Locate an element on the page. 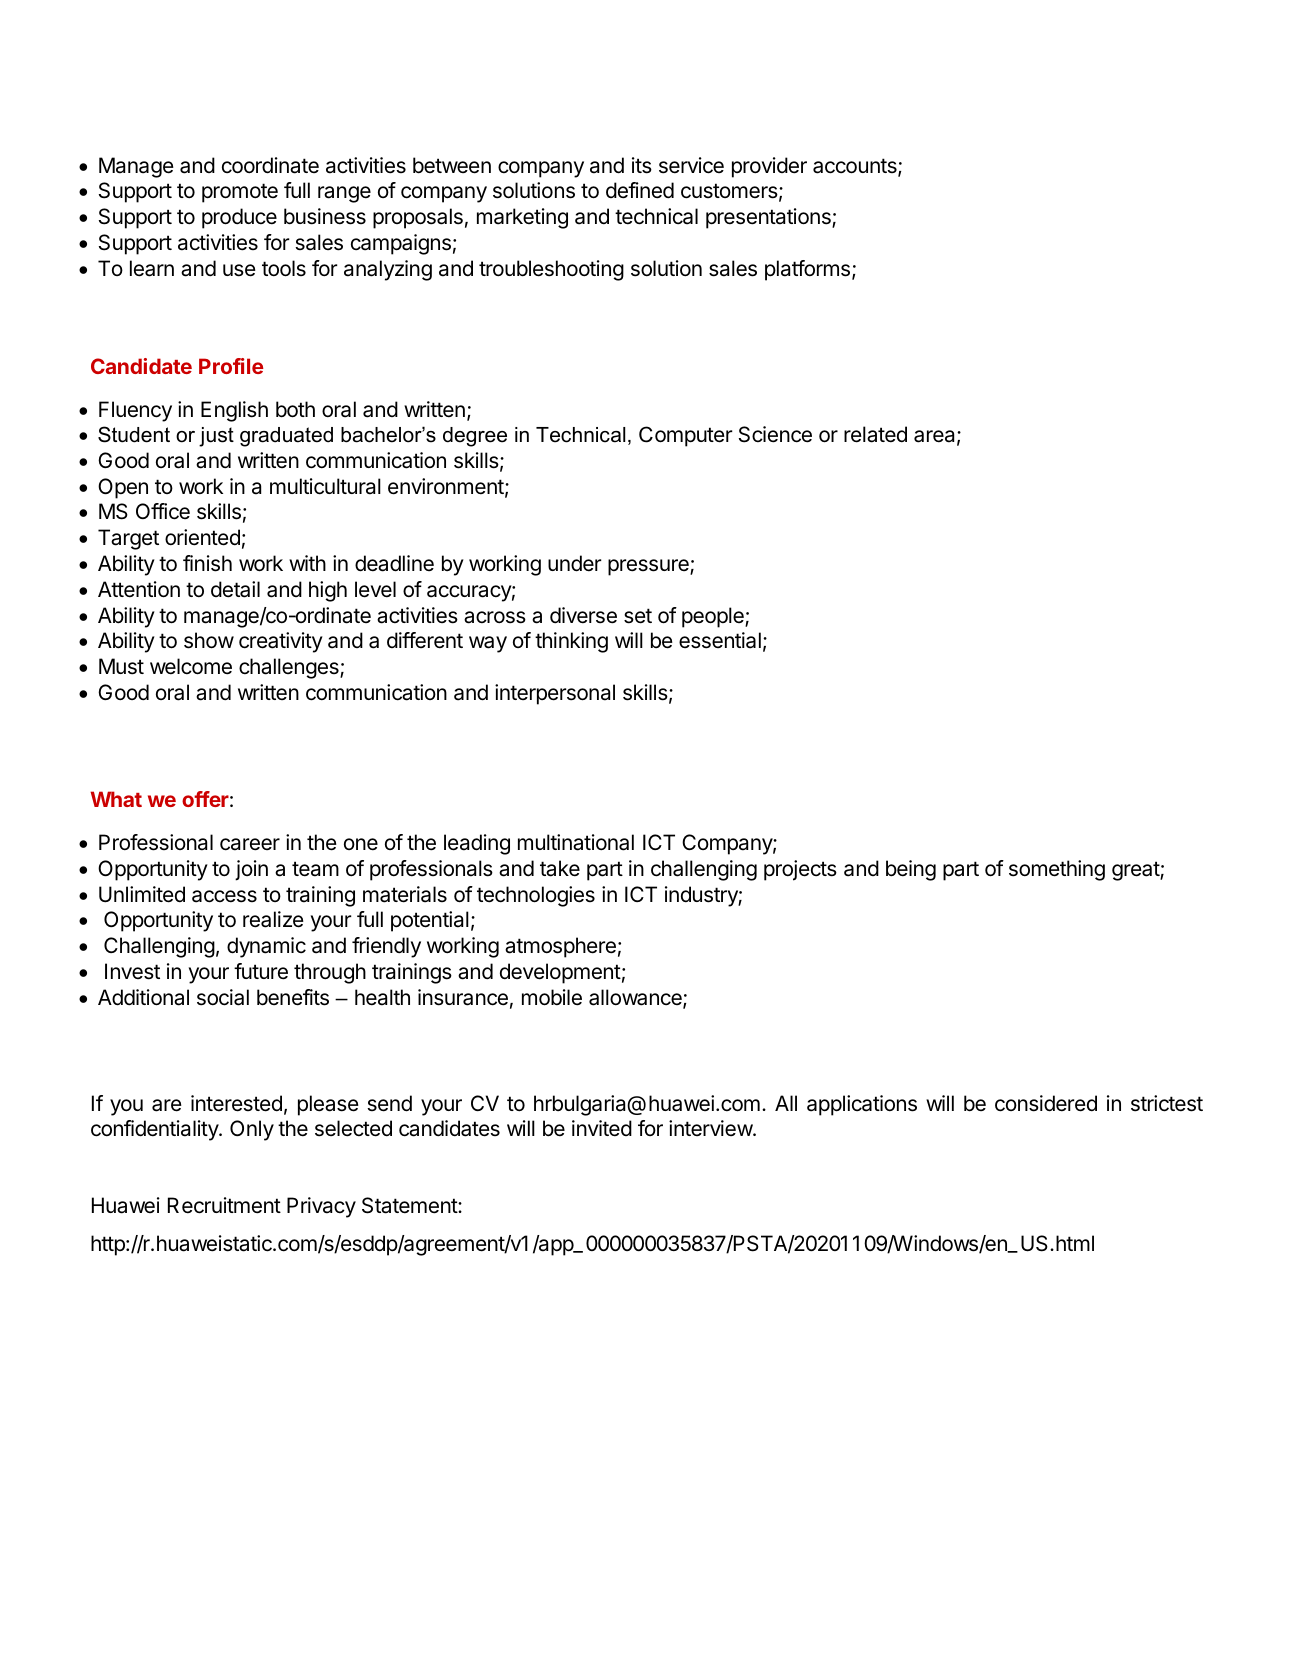 Image resolution: width=1293 pixels, height=1674 pixels. challenges is located at coordinates (290, 668).
